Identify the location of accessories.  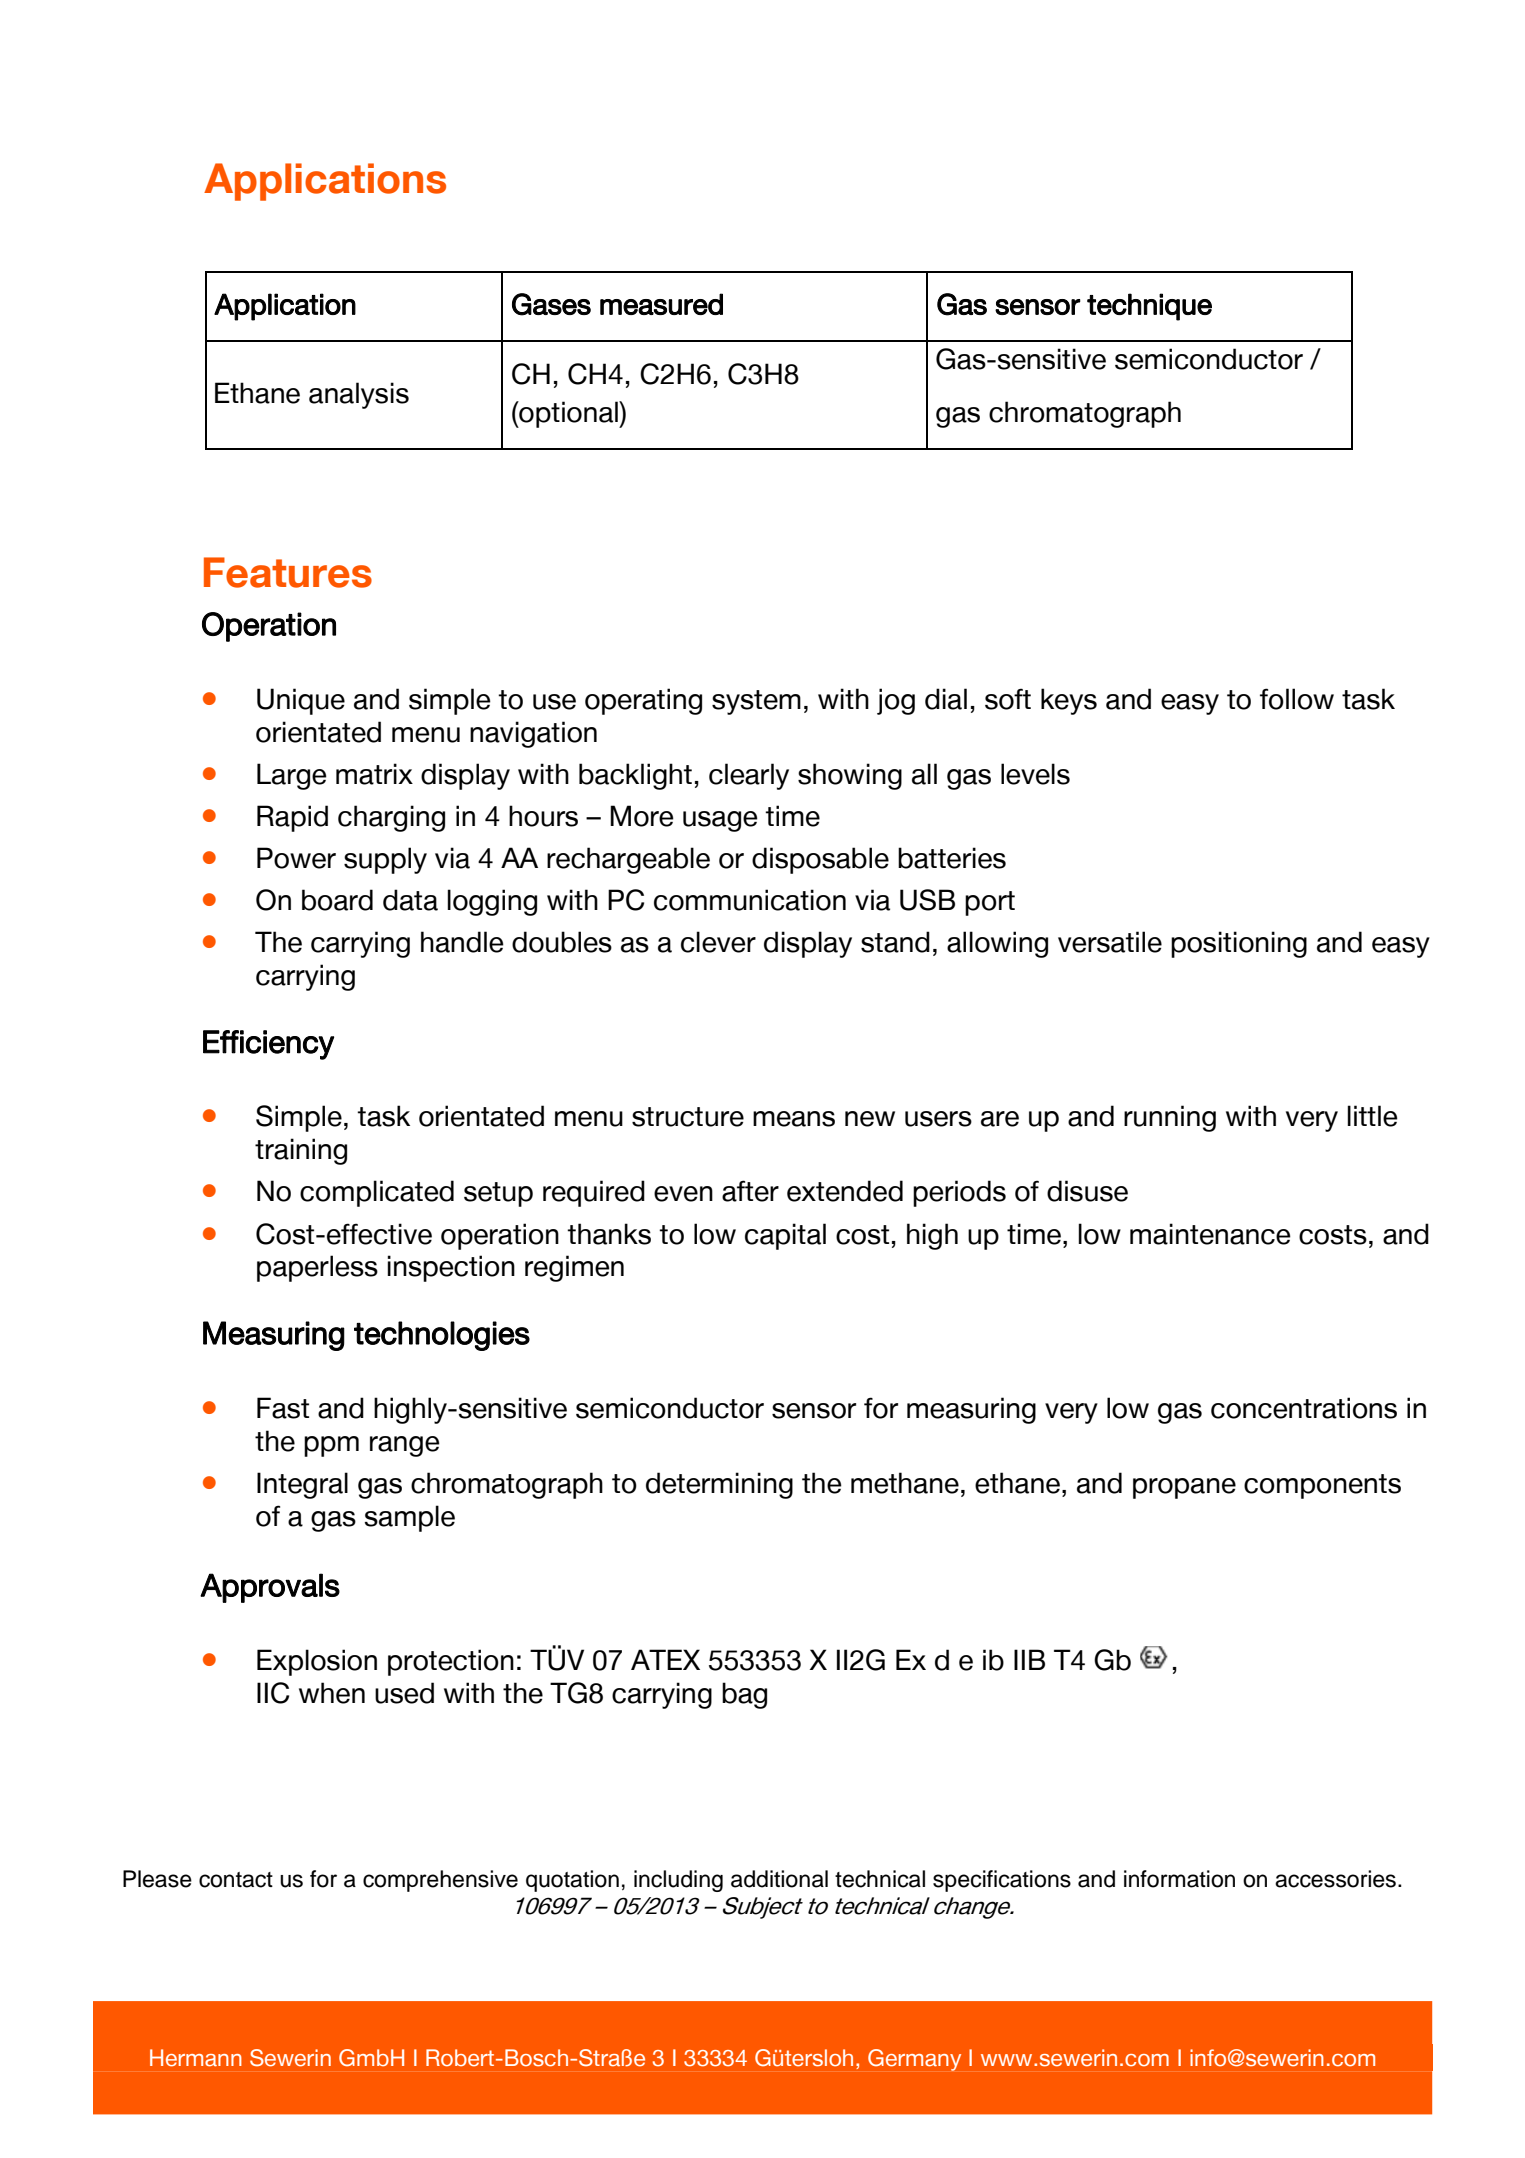
(1335, 1879).
